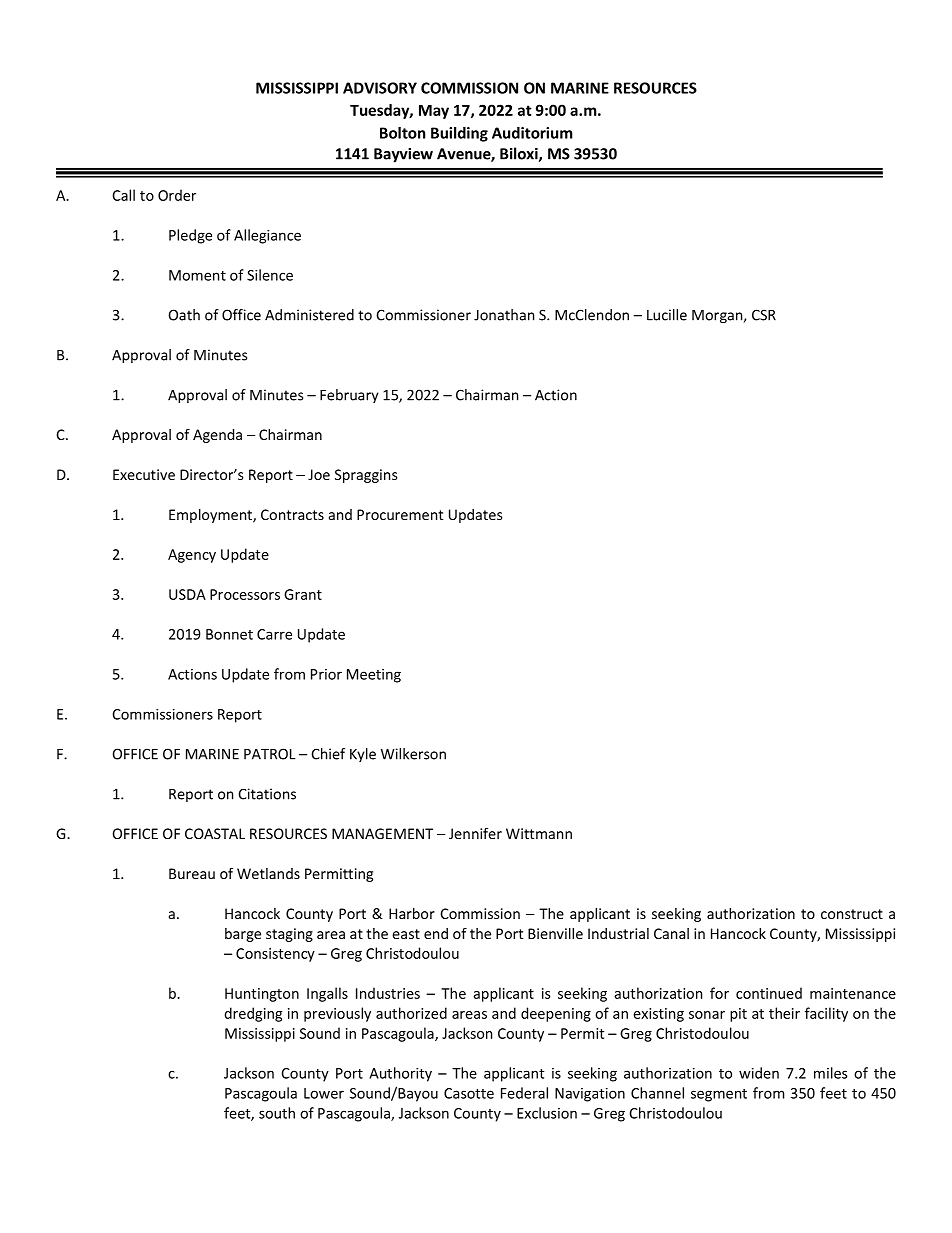  Describe the element at coordinates (177, 195) in the image. I see `Order` at that location.
